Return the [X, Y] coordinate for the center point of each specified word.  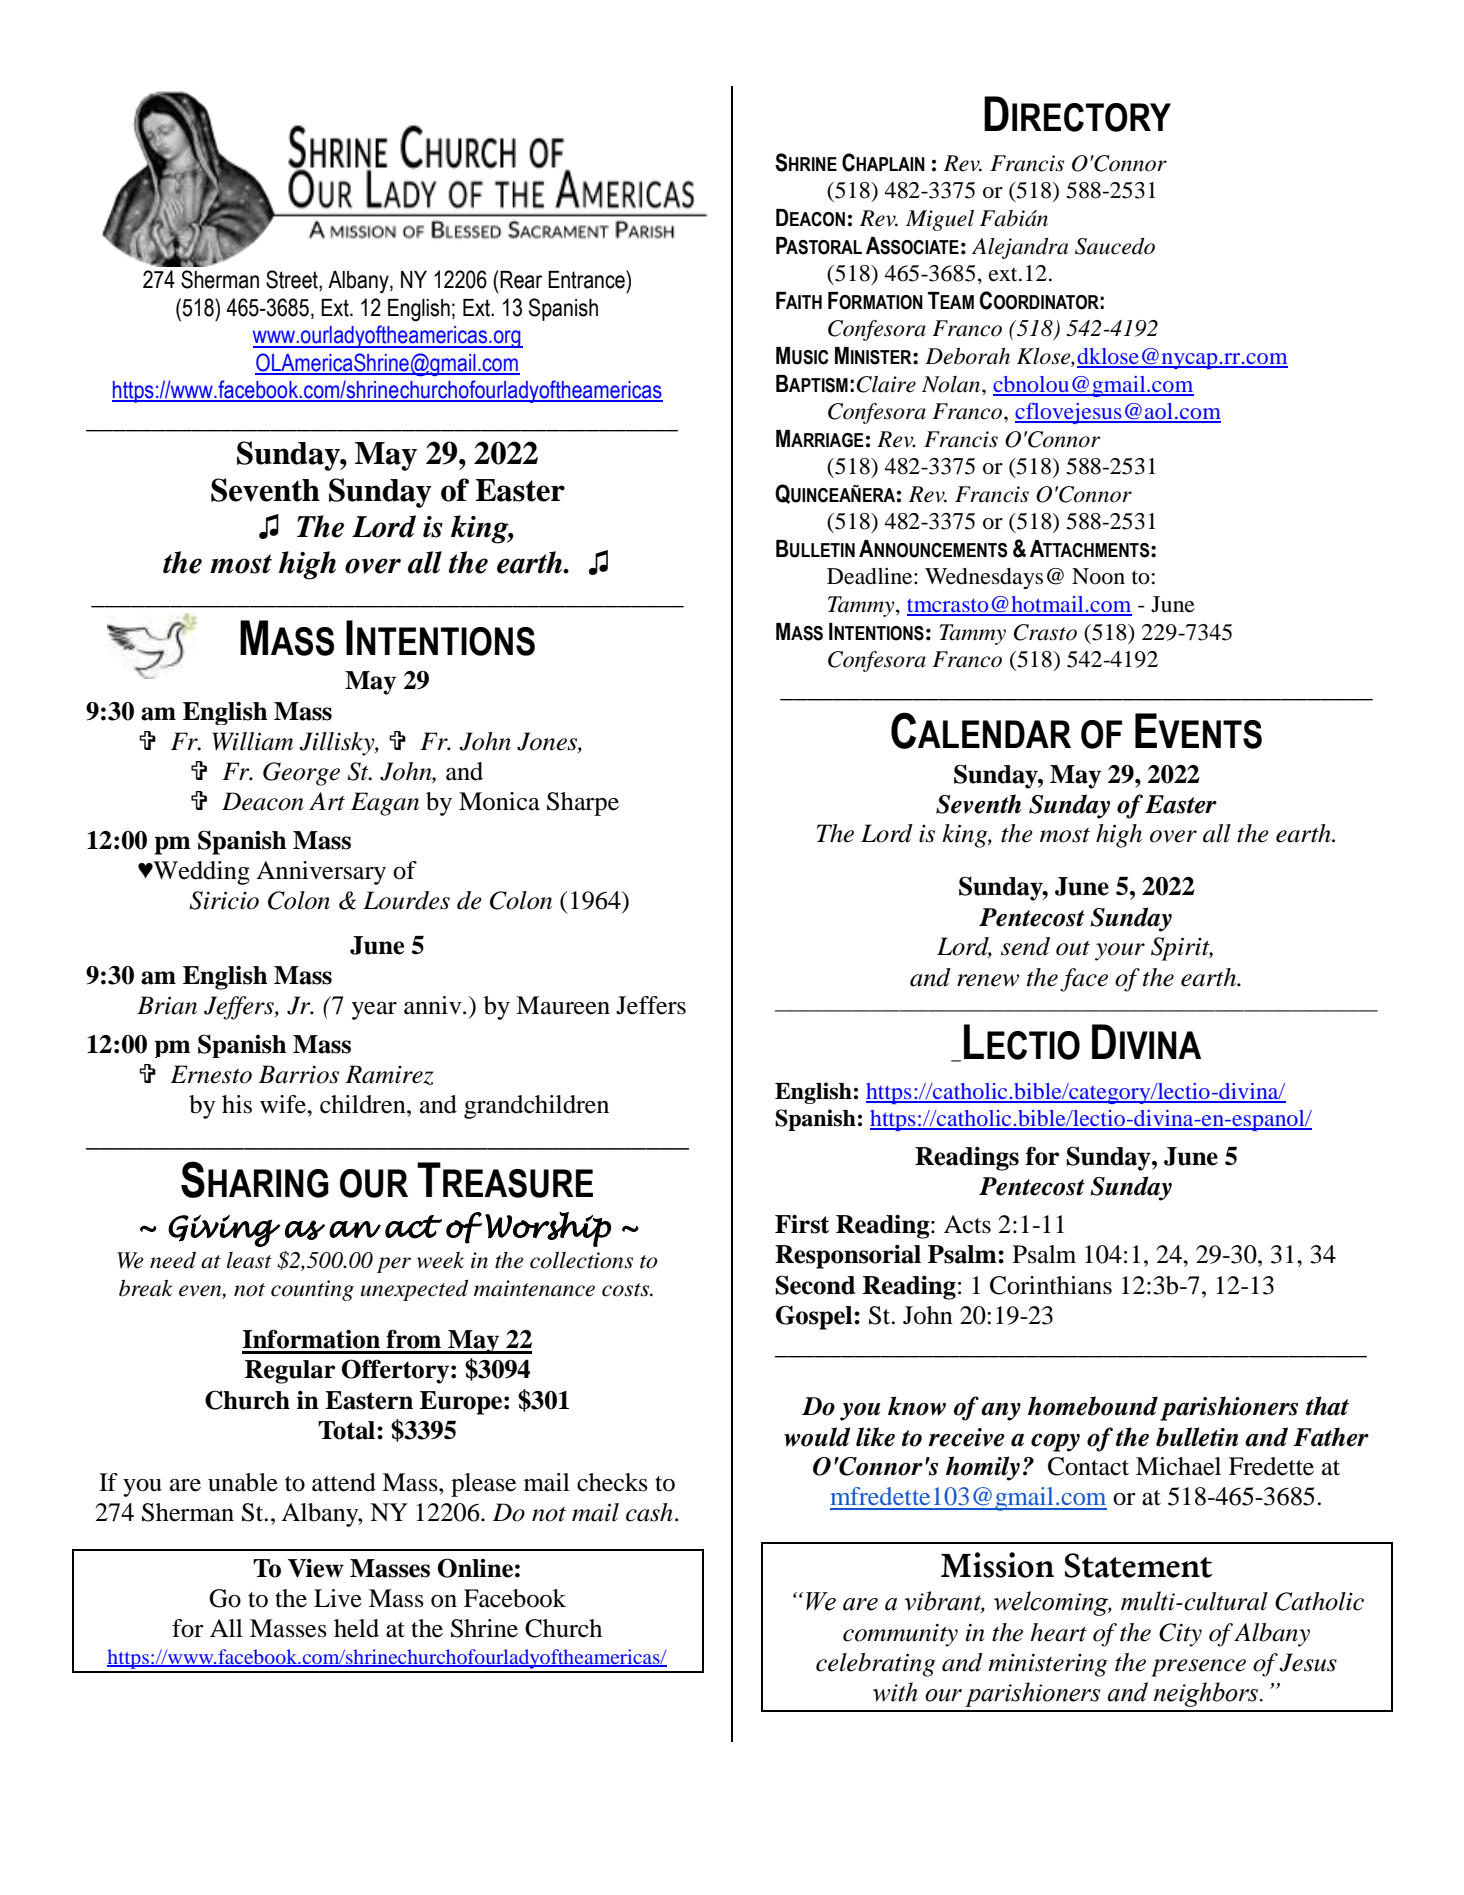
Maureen [563, 1005]
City [1180, 1635]
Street [293, 280]
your [1120, 952]
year [374, 1011]
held [356, 1628]
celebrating [875, 1665]
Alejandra [1020, 248]
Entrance [587, 279]
